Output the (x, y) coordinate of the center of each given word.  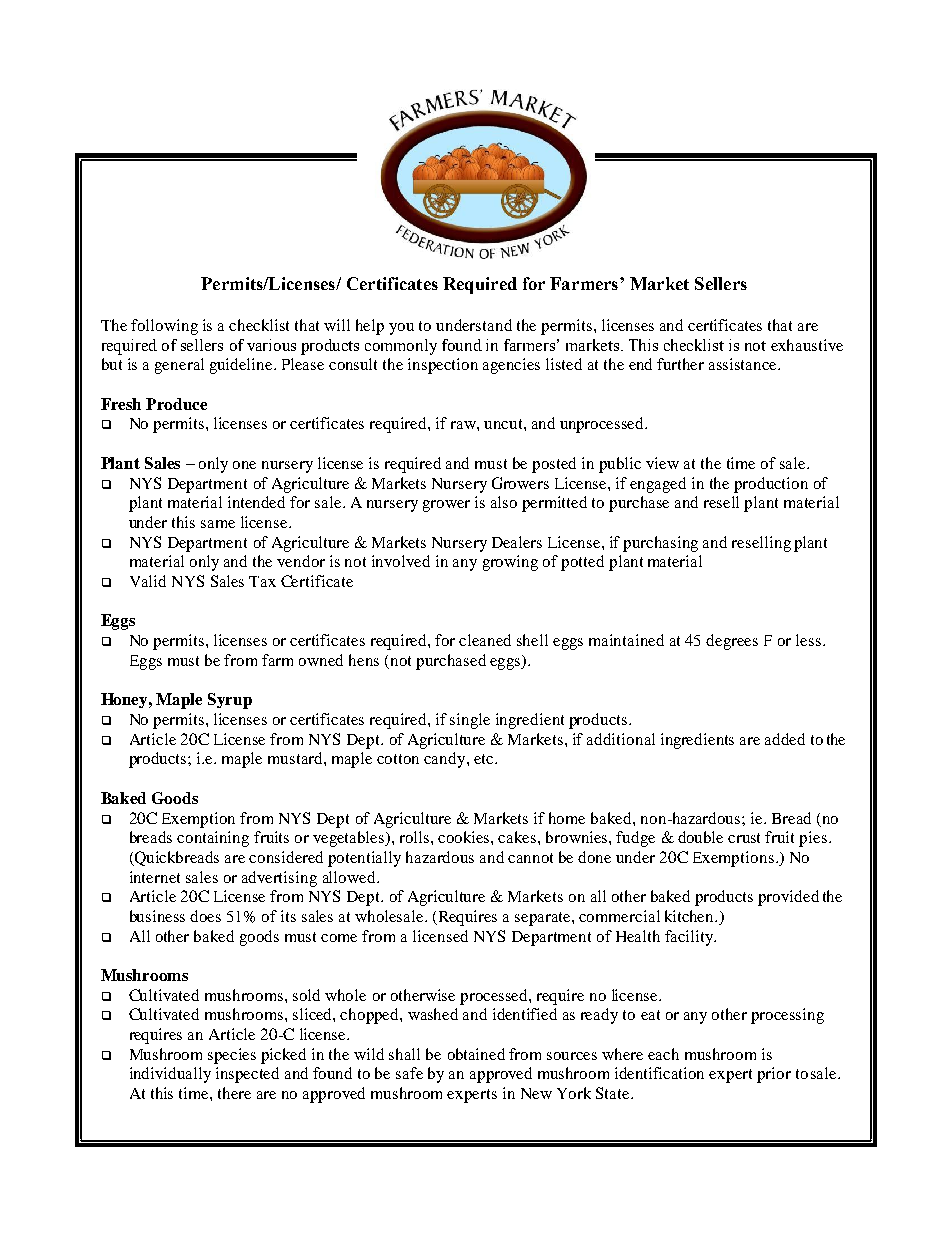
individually (170, 1075)
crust (744, 838)
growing (510, 563)
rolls (416, 837)
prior (774, 1075)
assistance (744, 364)
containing (213, 839)
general (179, 366)
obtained (476, 1054)
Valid (148, 581)
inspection (443, 366)
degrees (732, 642)
